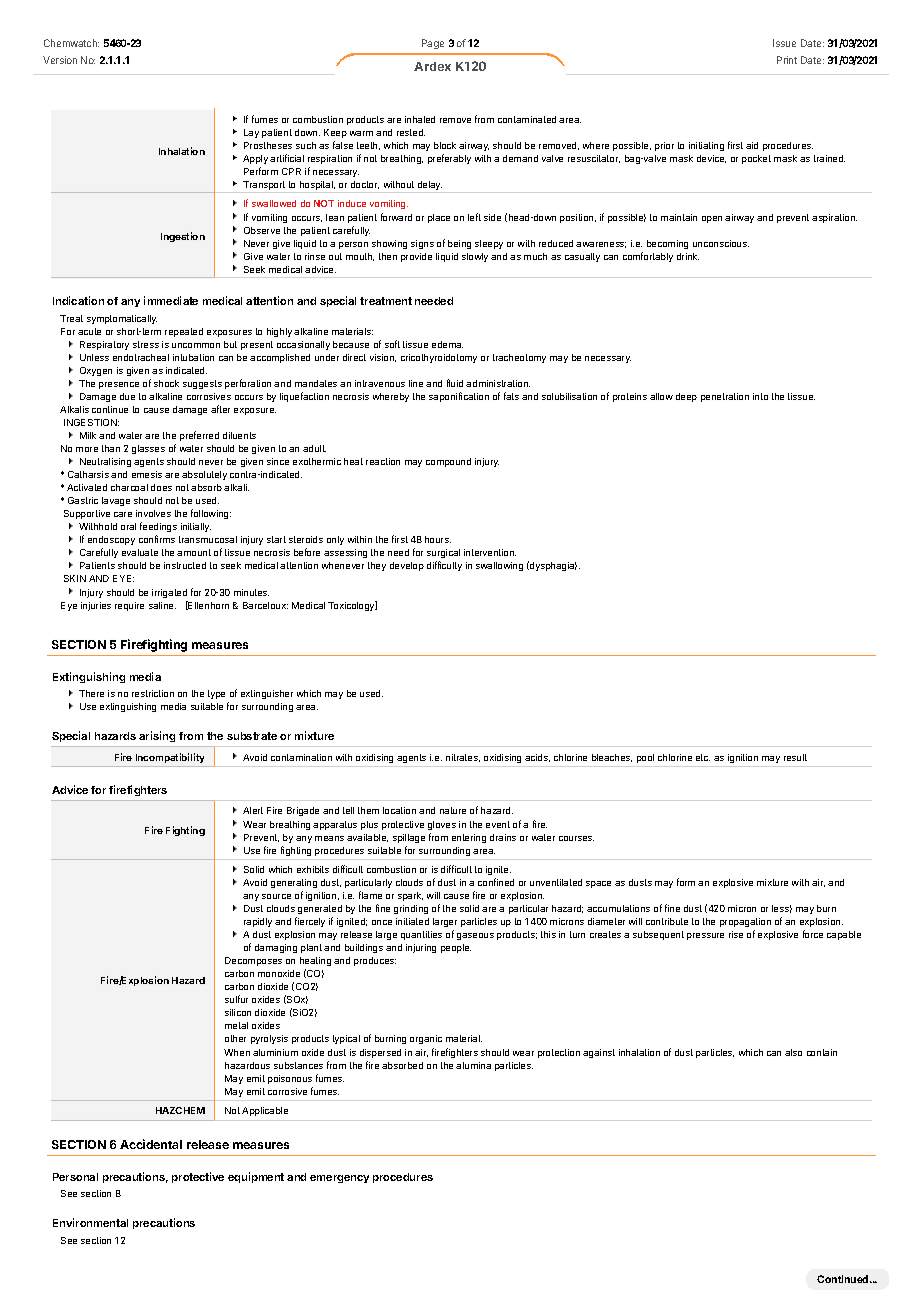  Describe the element at coordinates (60, 60) in the page. I see `Version` at that location.
